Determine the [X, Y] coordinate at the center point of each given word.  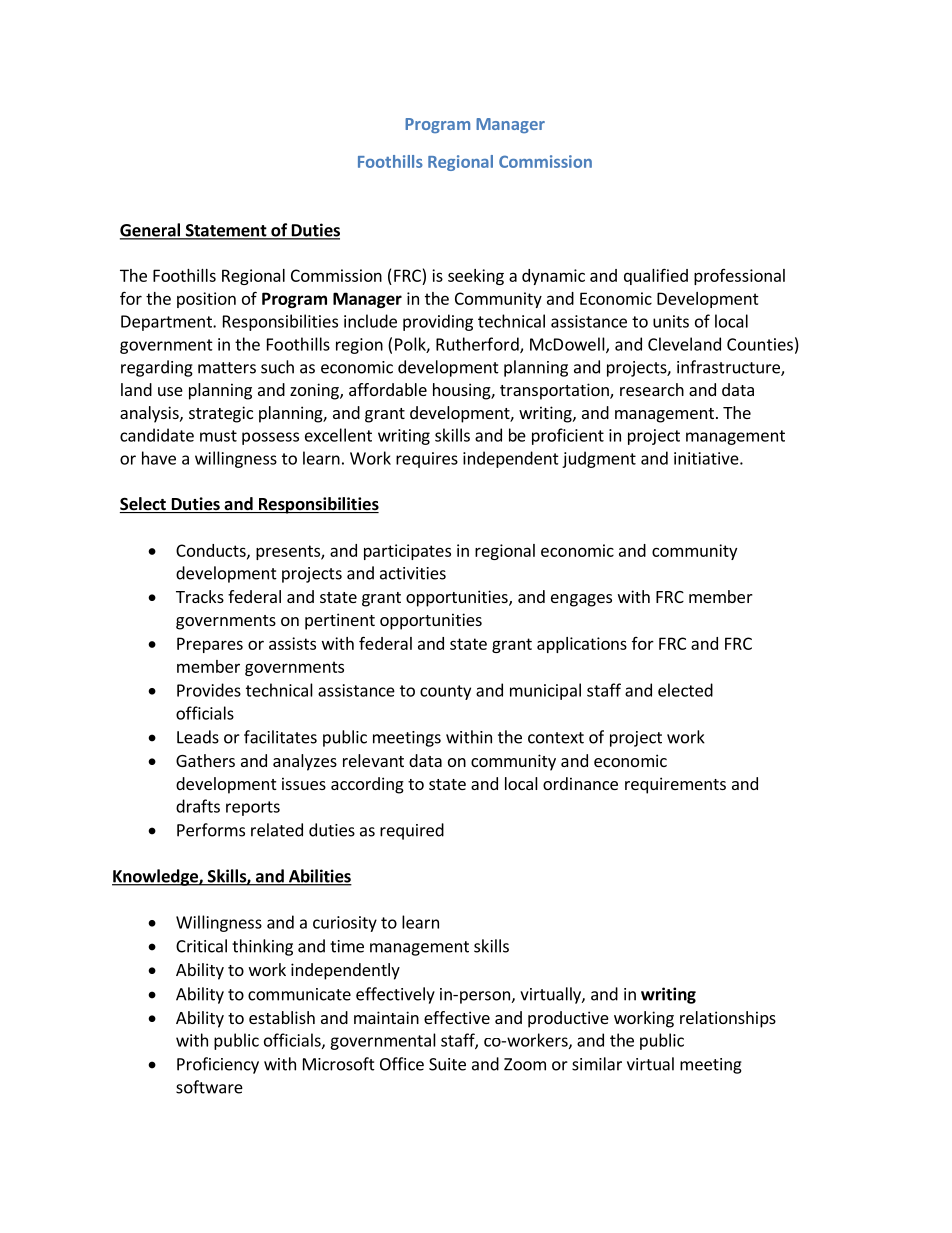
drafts [198, 806]
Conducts [212, 551]
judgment [599, 459]
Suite [447, 1064]
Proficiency [218, 1065]
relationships [728, 1019]
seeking [476, 277]
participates [407, 552]
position [206, 300]
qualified [656, 276]
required [412, 831]
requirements [675, 785]
